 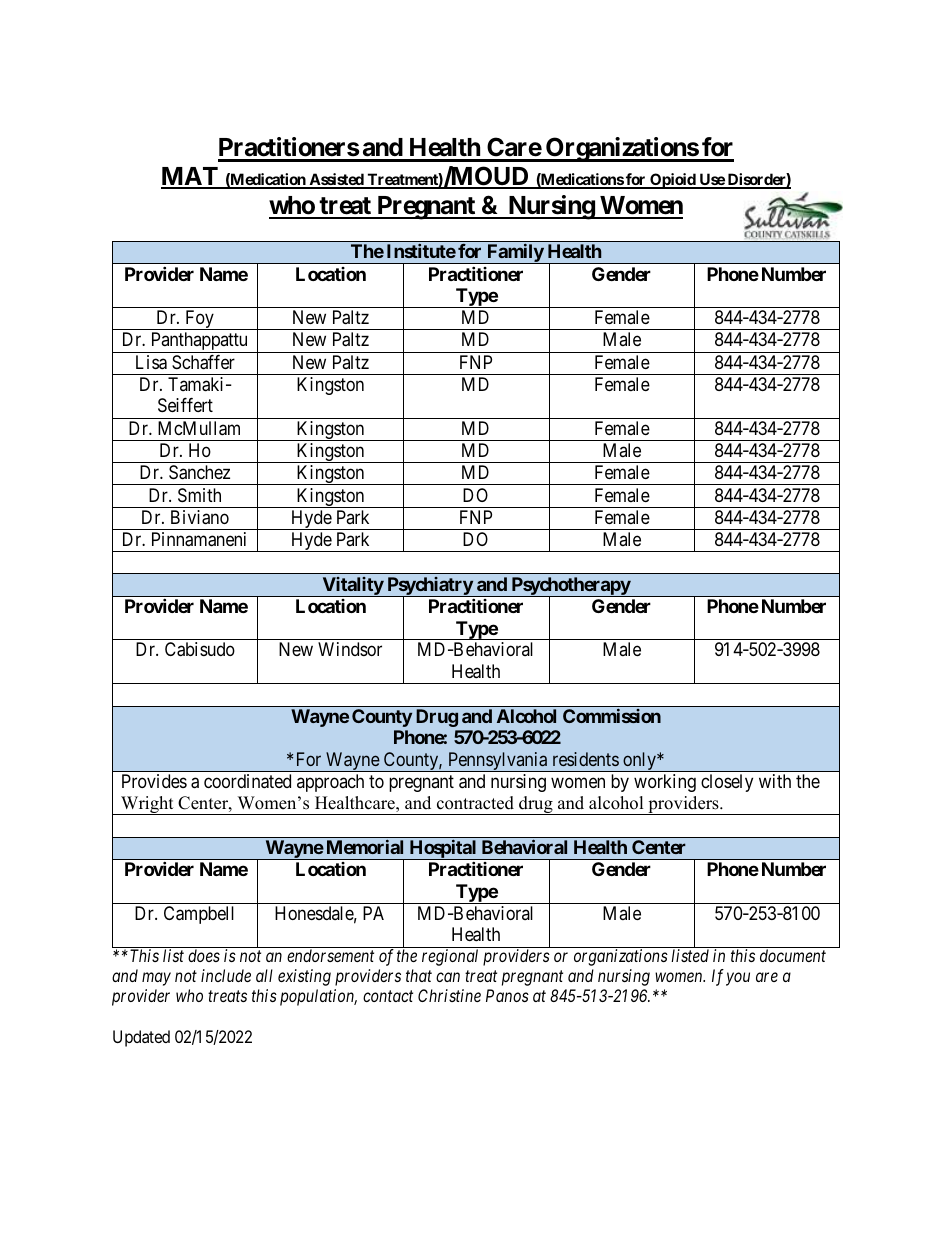 I want to click on Pennsylvania, so click(x=498, y=762).
